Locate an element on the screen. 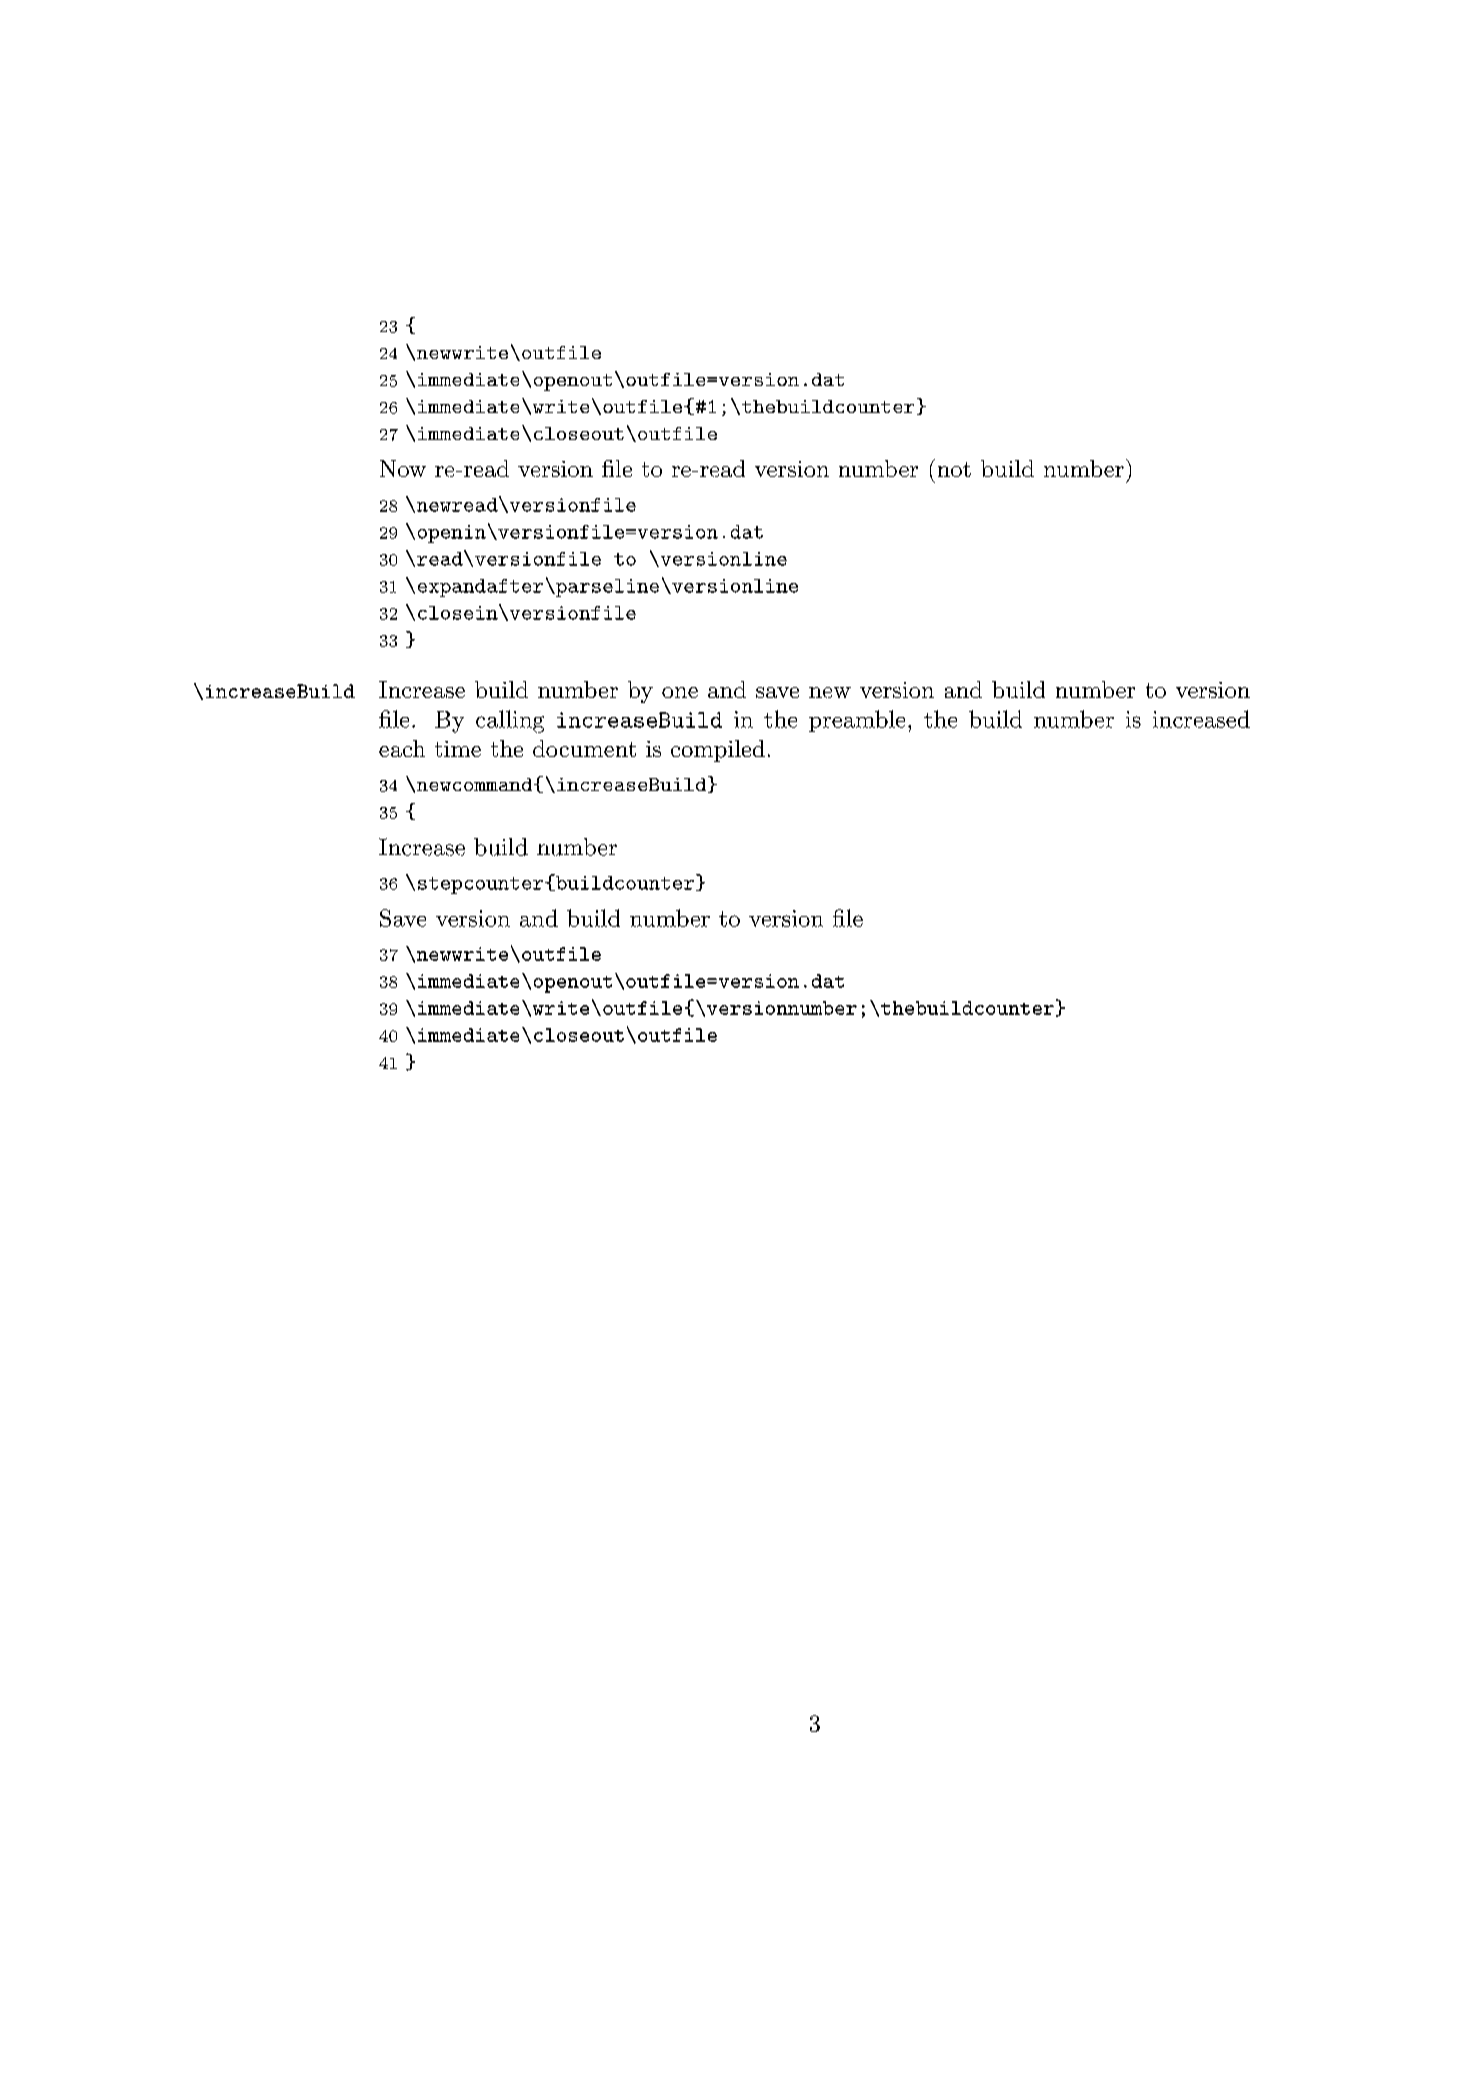 The width and height of the screenshot is (1467, 2075). time is located at coordinates (458, 749).
